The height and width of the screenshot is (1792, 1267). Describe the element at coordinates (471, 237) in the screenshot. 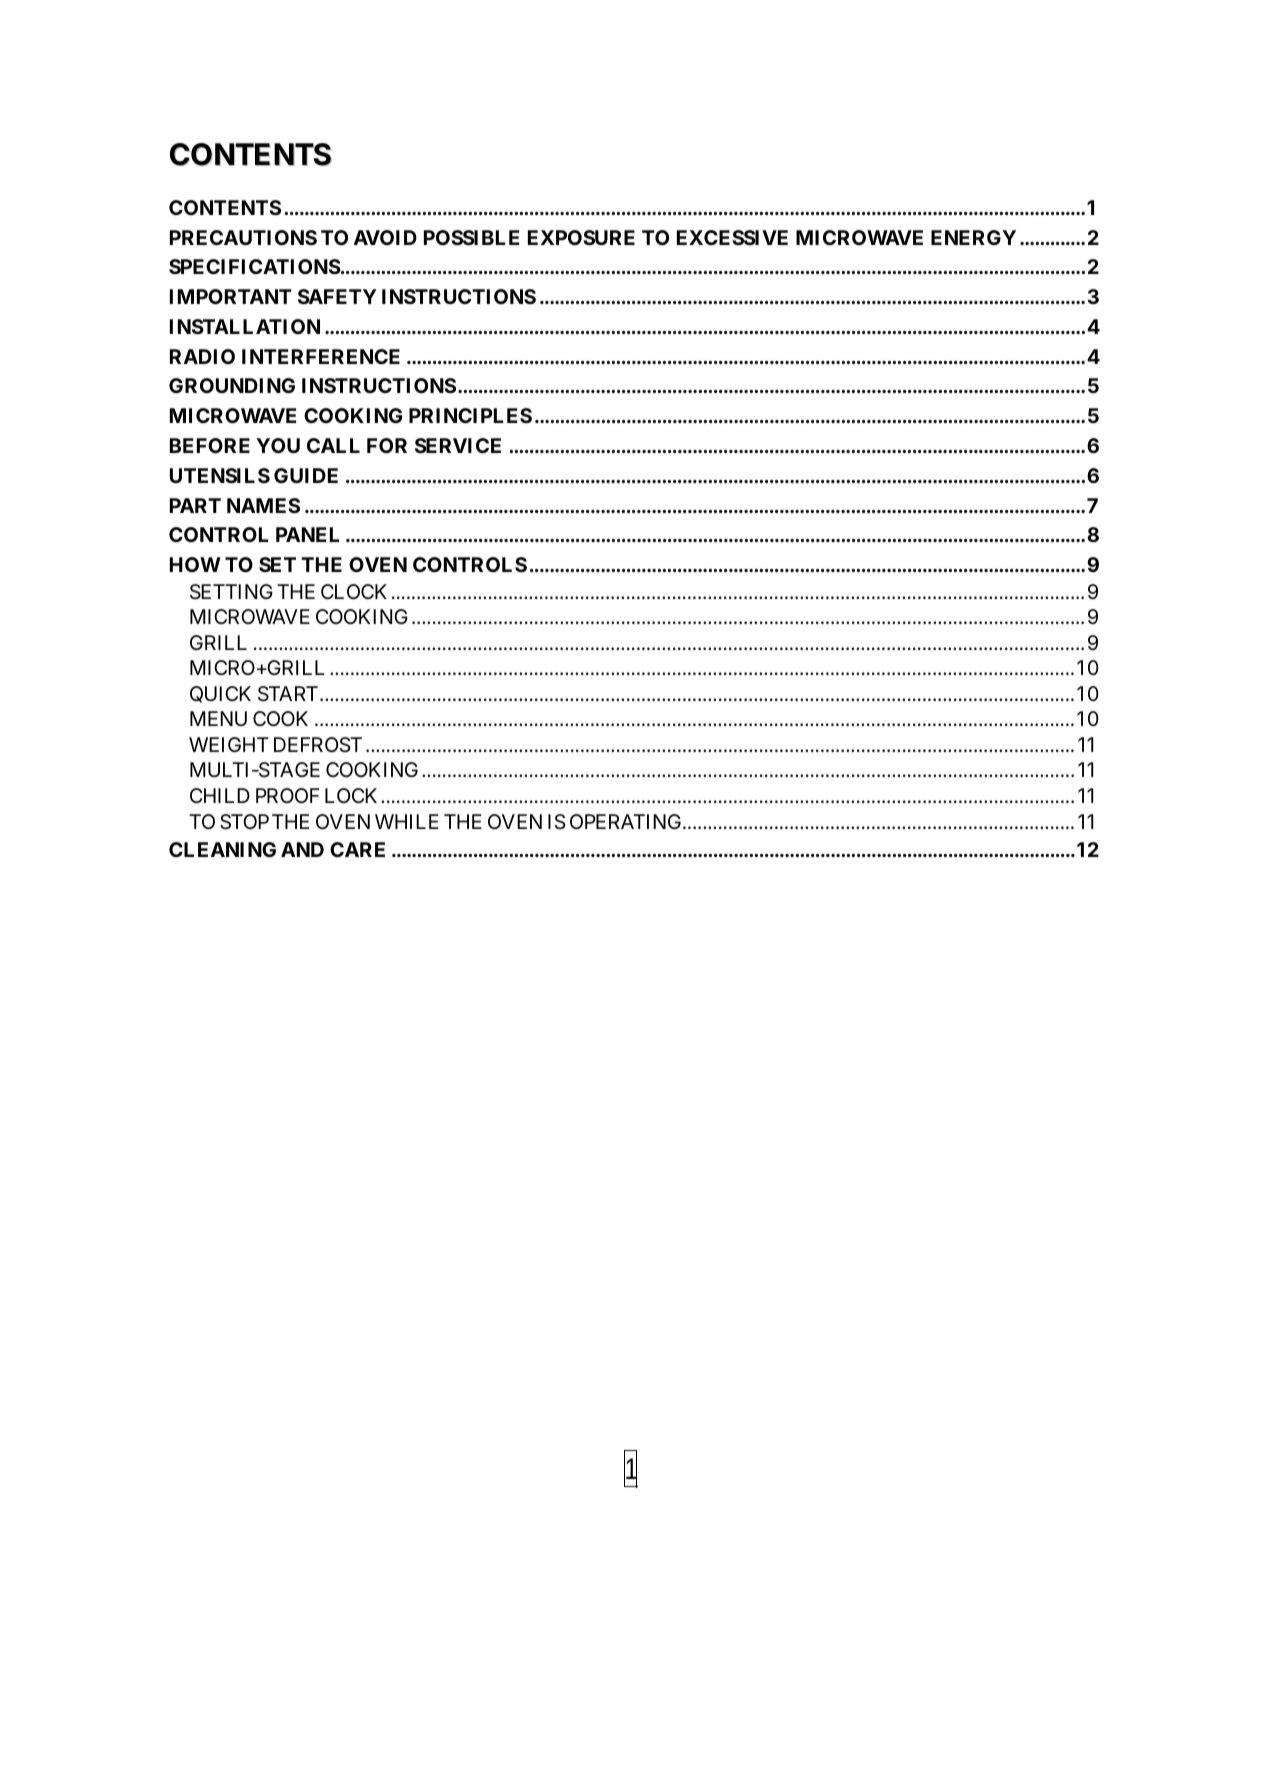

I see `POSSIBLE` at that location.
